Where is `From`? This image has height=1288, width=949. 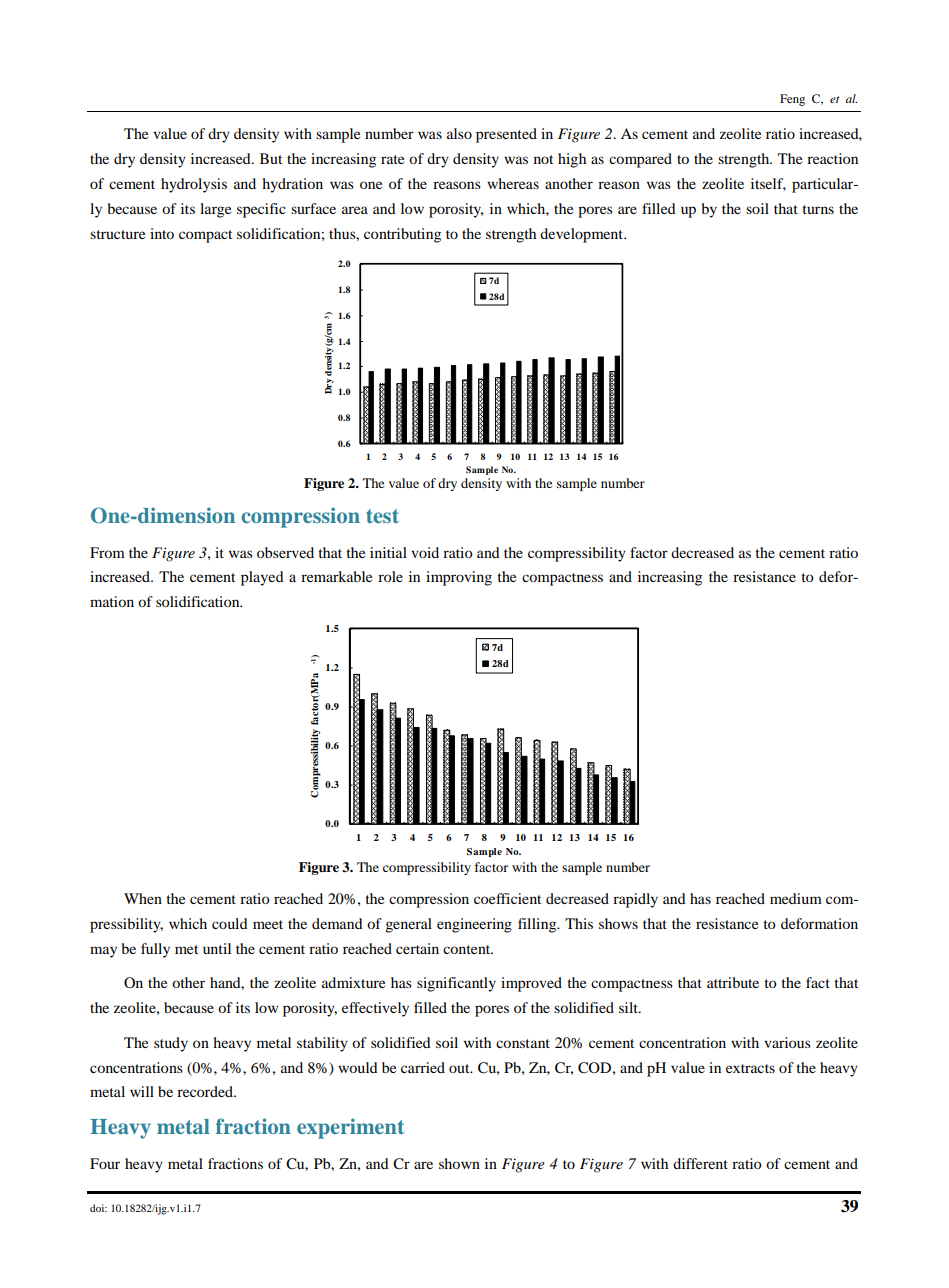 From is located at coordinates (107, 552).
